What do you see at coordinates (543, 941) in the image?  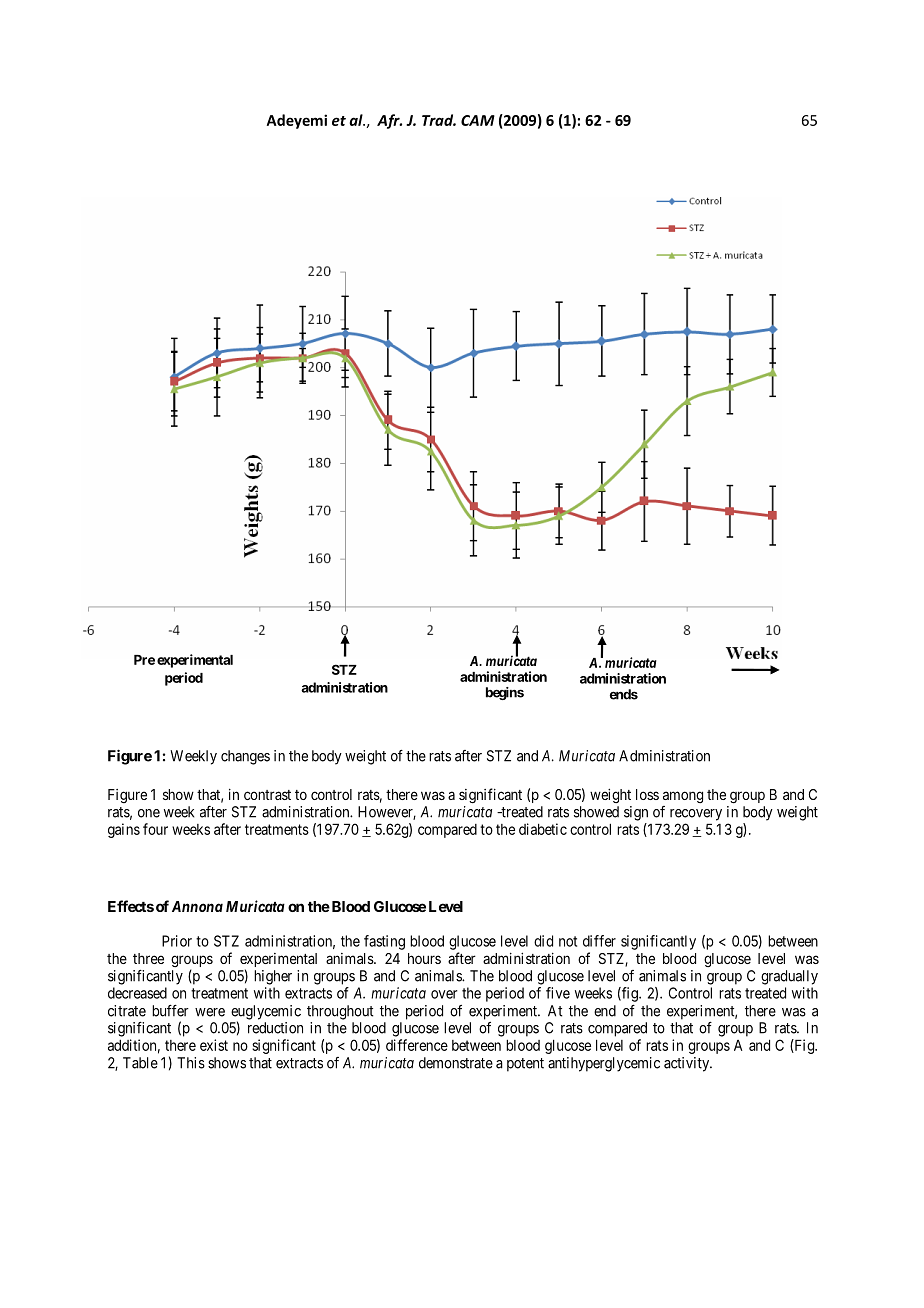 I see `did` at bounding box center [543, 941].
